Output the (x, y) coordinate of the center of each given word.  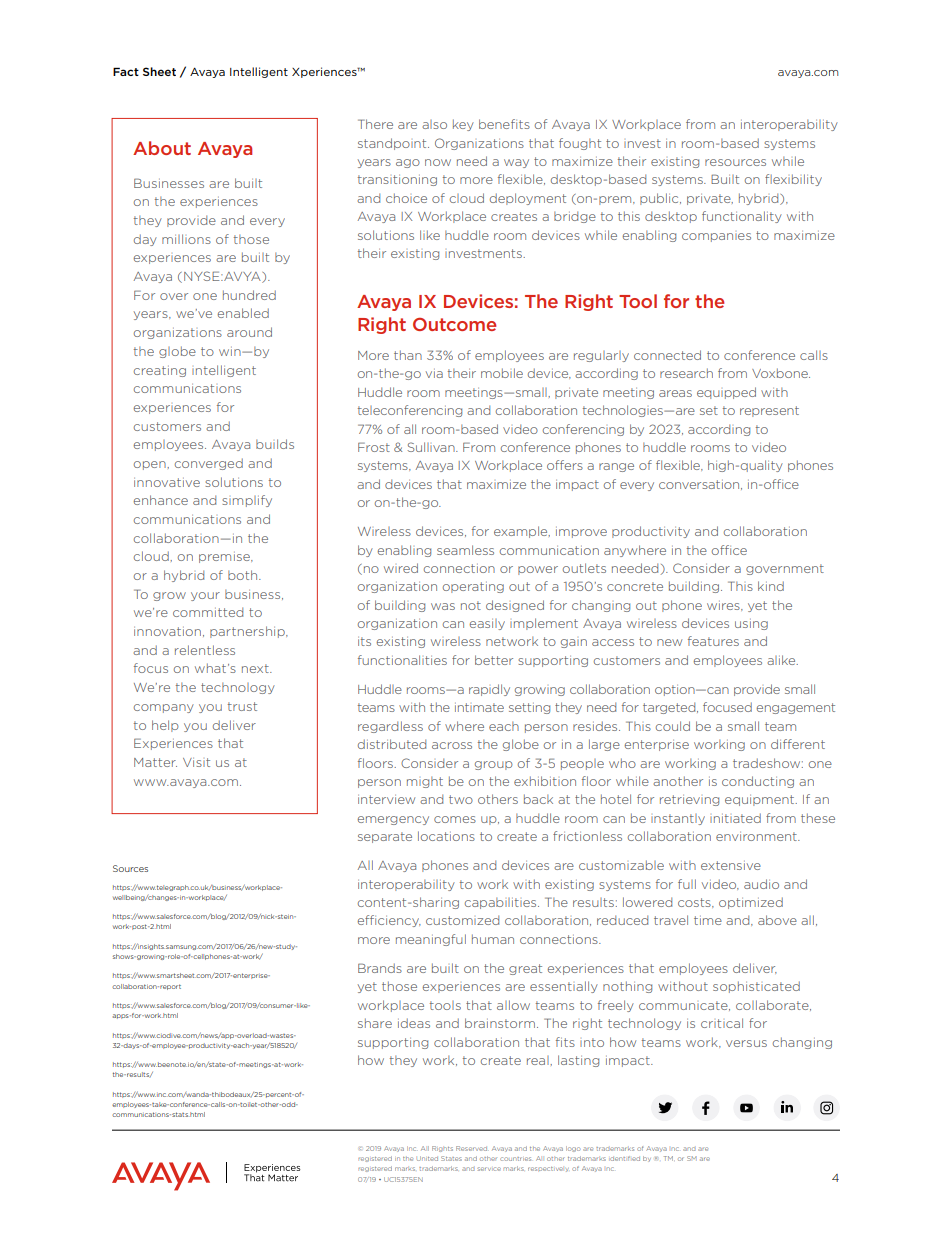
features (713, 641)
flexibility (793, 180)
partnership (248, 632)
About (162, 148)
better (494, 660)
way (516, 163)
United (427, 1158)
